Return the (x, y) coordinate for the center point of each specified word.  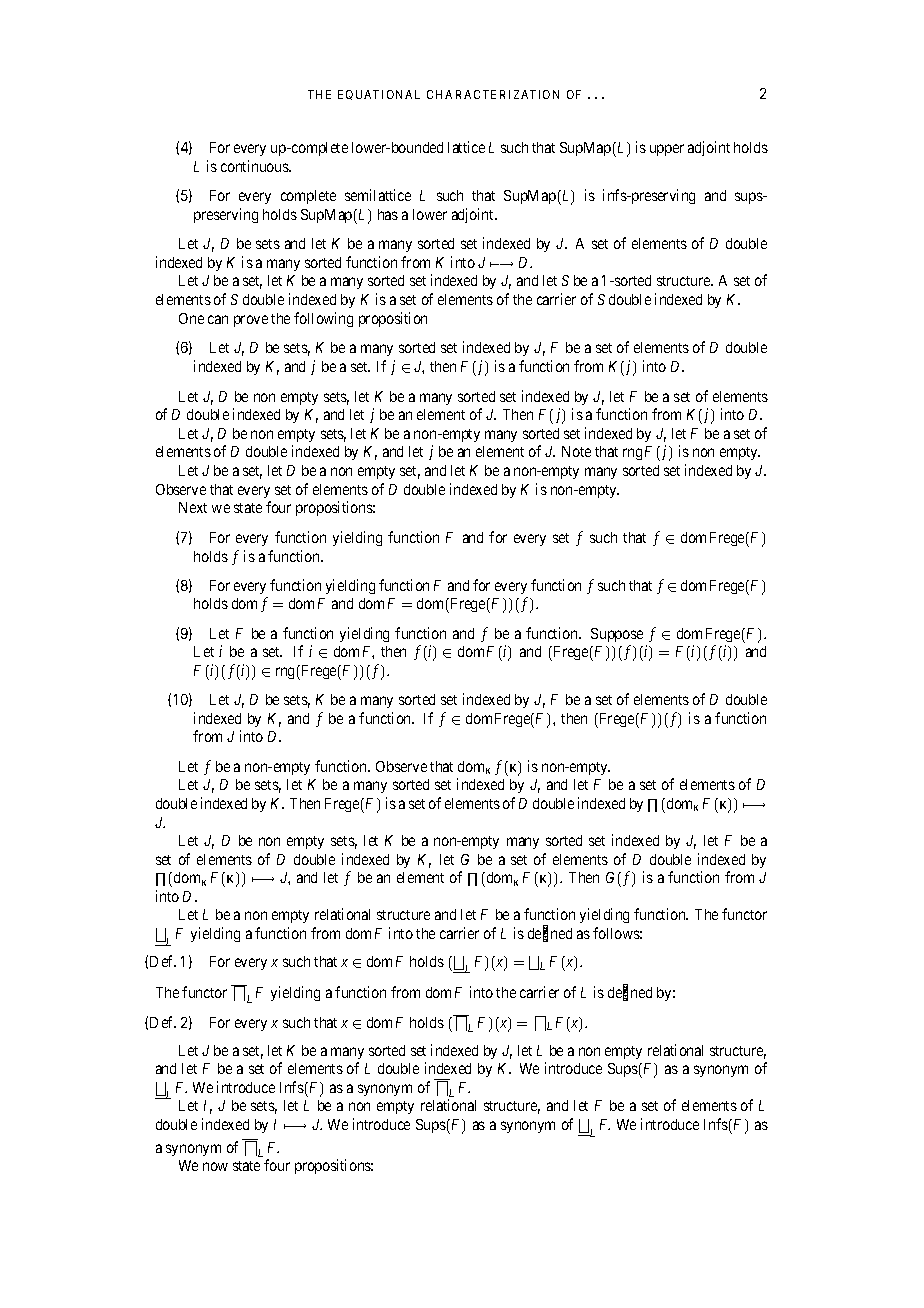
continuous (255, 166)
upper (667, 150)
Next (193, 507)
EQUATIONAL (379, 95)
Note (576, 451)
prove (251, 321)
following (323, 319)
